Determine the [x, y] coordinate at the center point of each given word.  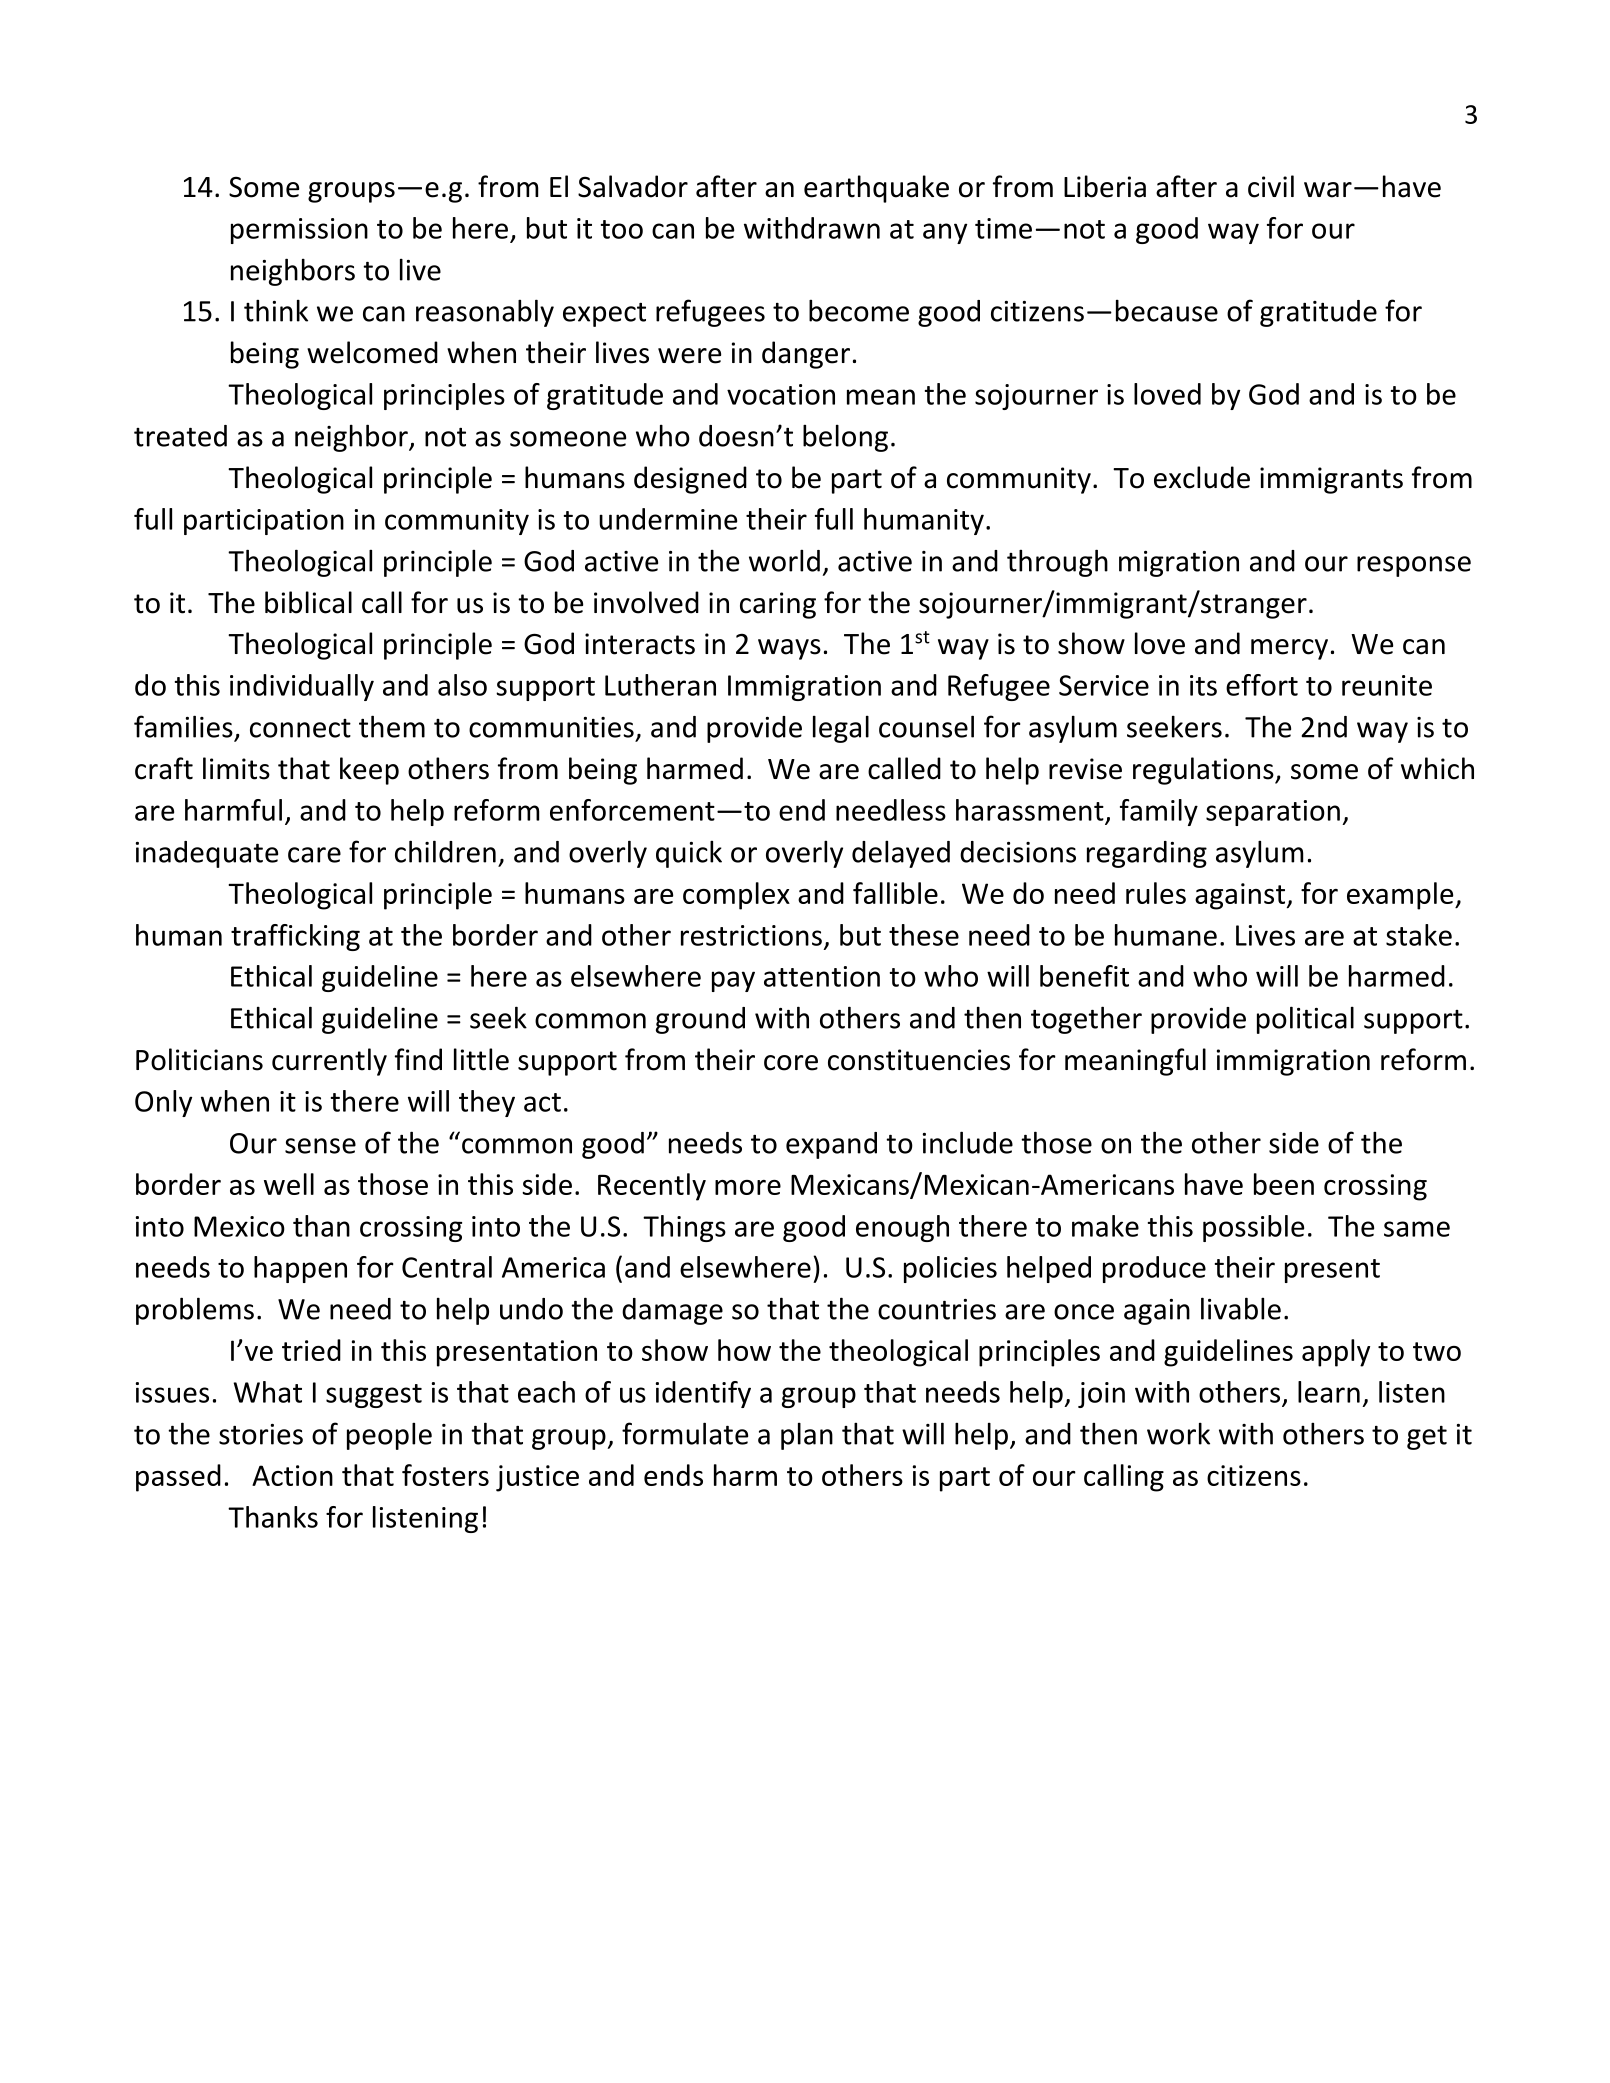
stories [261, 1434]
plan [807, 1436]
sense [320, 1146]
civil [1271, 186]
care [314, 855]
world [784, 560]
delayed [901, 854]
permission [299, 231]
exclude [1202, 477]
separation [1273, 813]
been [1284, 1184]
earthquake [876, 189]
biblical [308, 602]
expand [831, 1145]
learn [1329, 1392]
